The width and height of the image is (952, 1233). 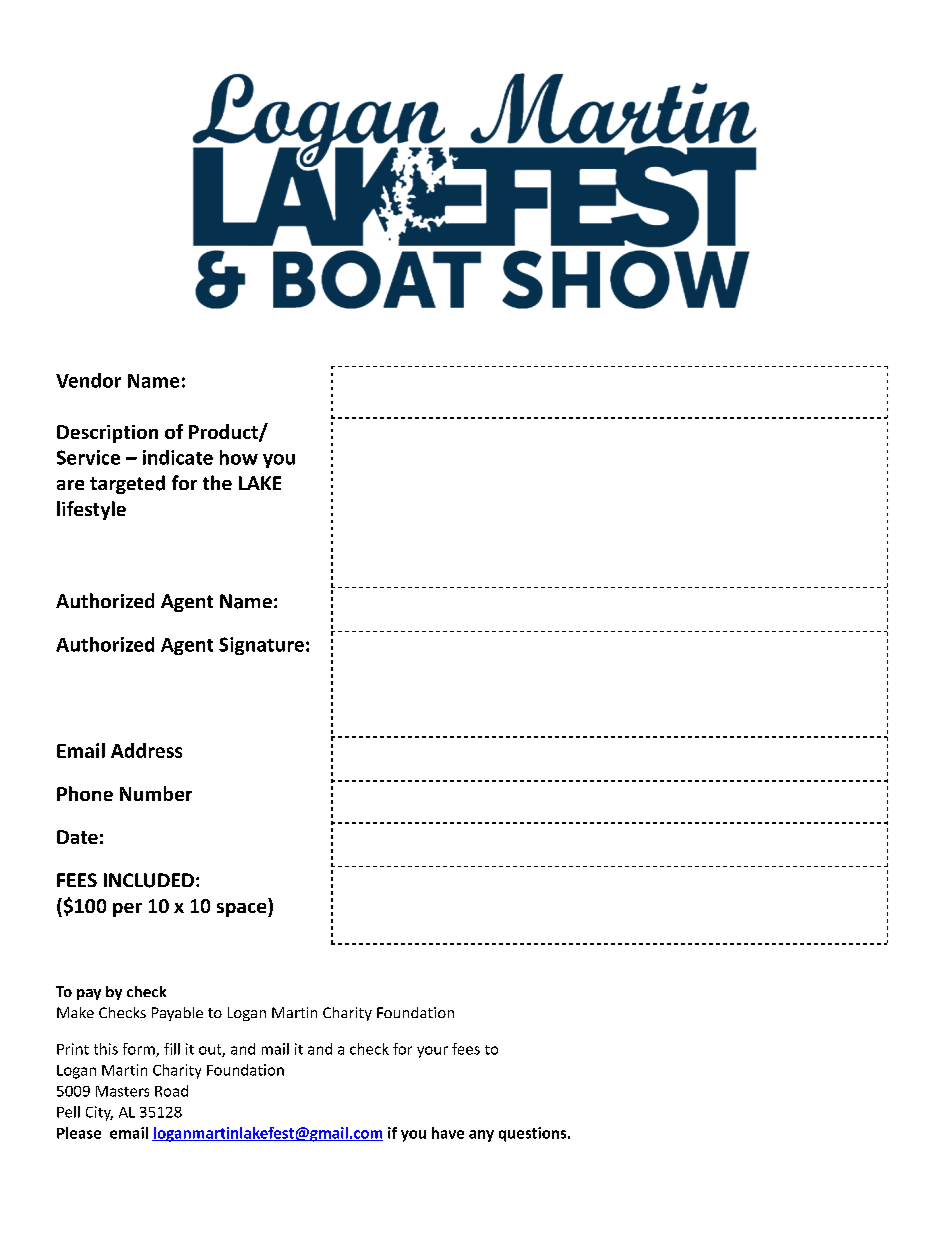 I want to click on your, so click(x=432, y=1052).
